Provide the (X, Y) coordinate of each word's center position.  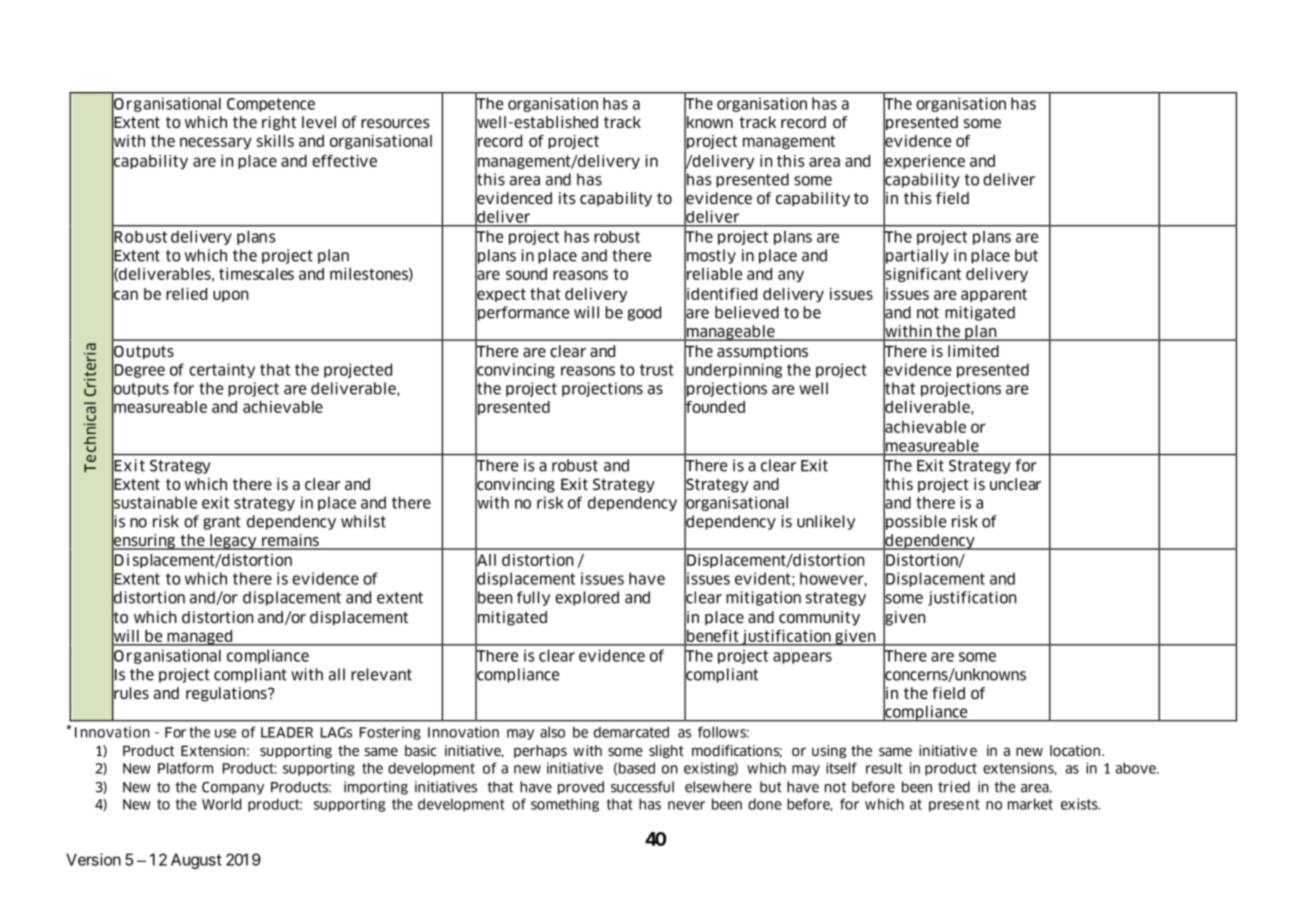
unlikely (826, 522)
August (196, 861)
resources (395, 123)
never (686, 805)
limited (973, 351)
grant (222, 523)
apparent (994, 295)
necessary (216, 143)
